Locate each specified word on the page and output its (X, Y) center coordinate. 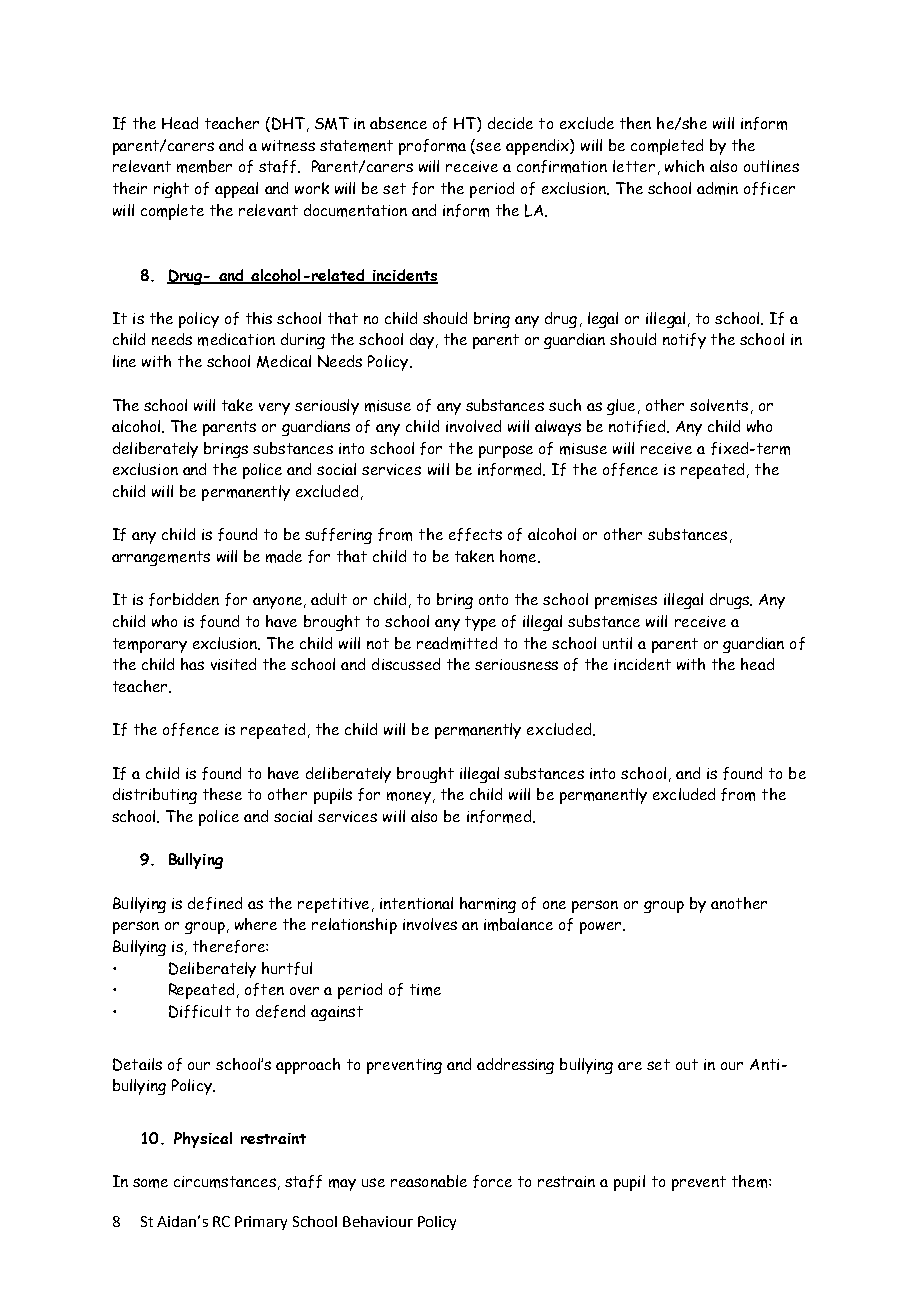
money (409, 798)
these (222, 794)
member (204, 166)
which (684, 166)
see (488, 146)
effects (475, 534)
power (600, 928)
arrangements (161, 558)
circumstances (225, 1182)
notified (638, 426)
